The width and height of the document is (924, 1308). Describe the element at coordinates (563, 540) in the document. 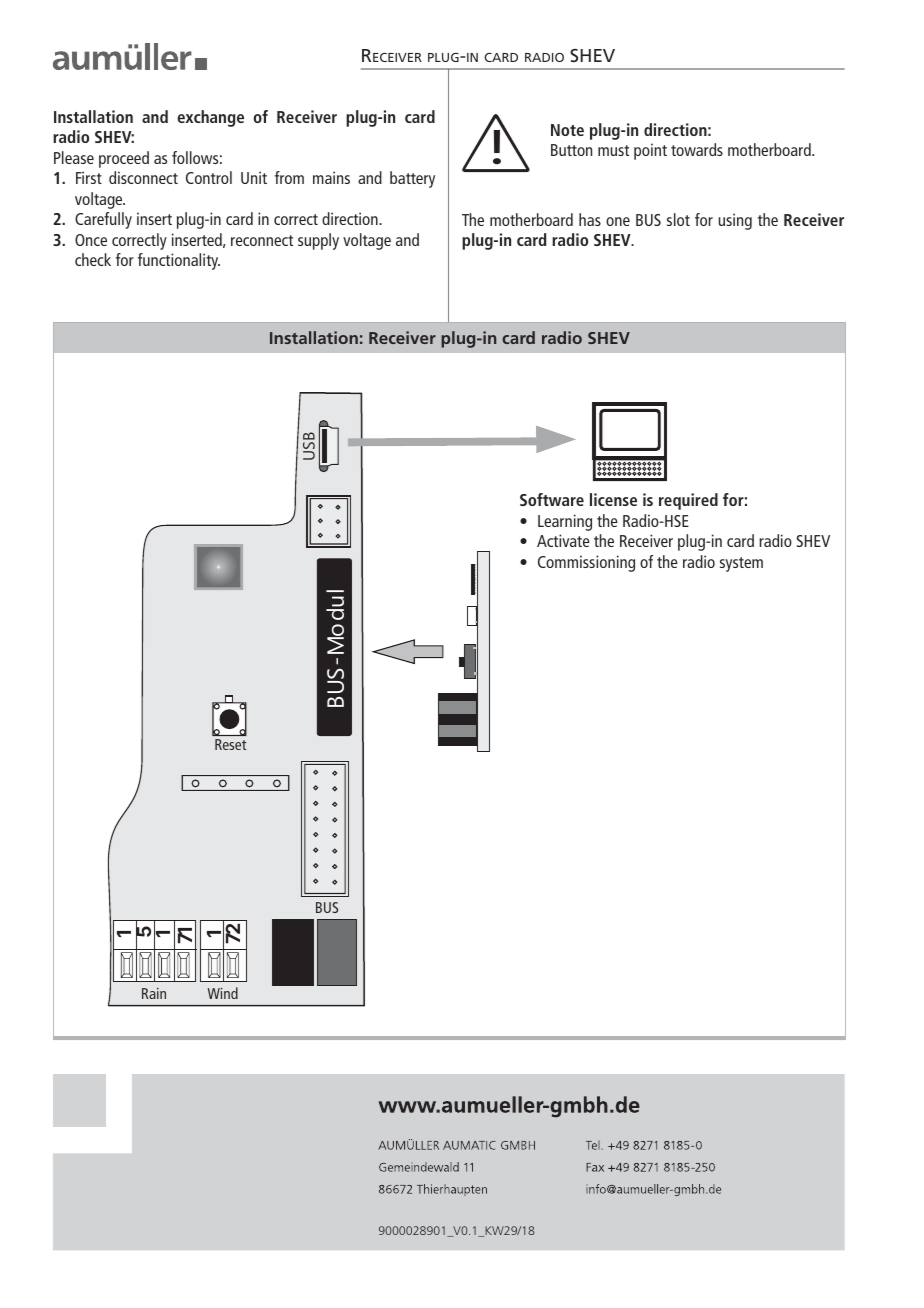

I see `Activate` at that location.
